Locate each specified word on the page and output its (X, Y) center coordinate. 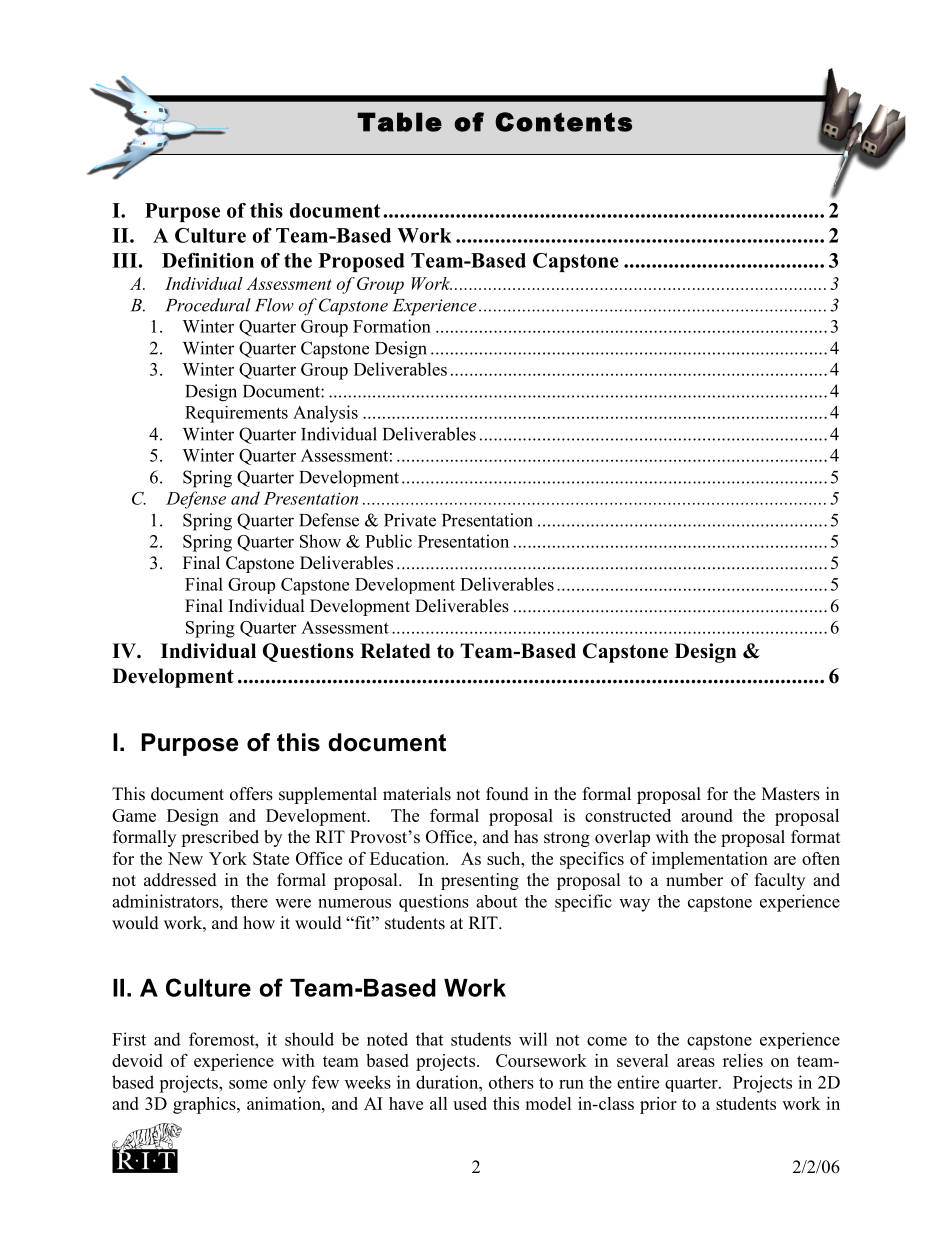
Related (395, 651)
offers (251, 794)
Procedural (208, 305)
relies (743, 1060)
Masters (791, 794)
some (248, 1084)
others (511, 1082)
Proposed (362, 262)
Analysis (325, 414)
